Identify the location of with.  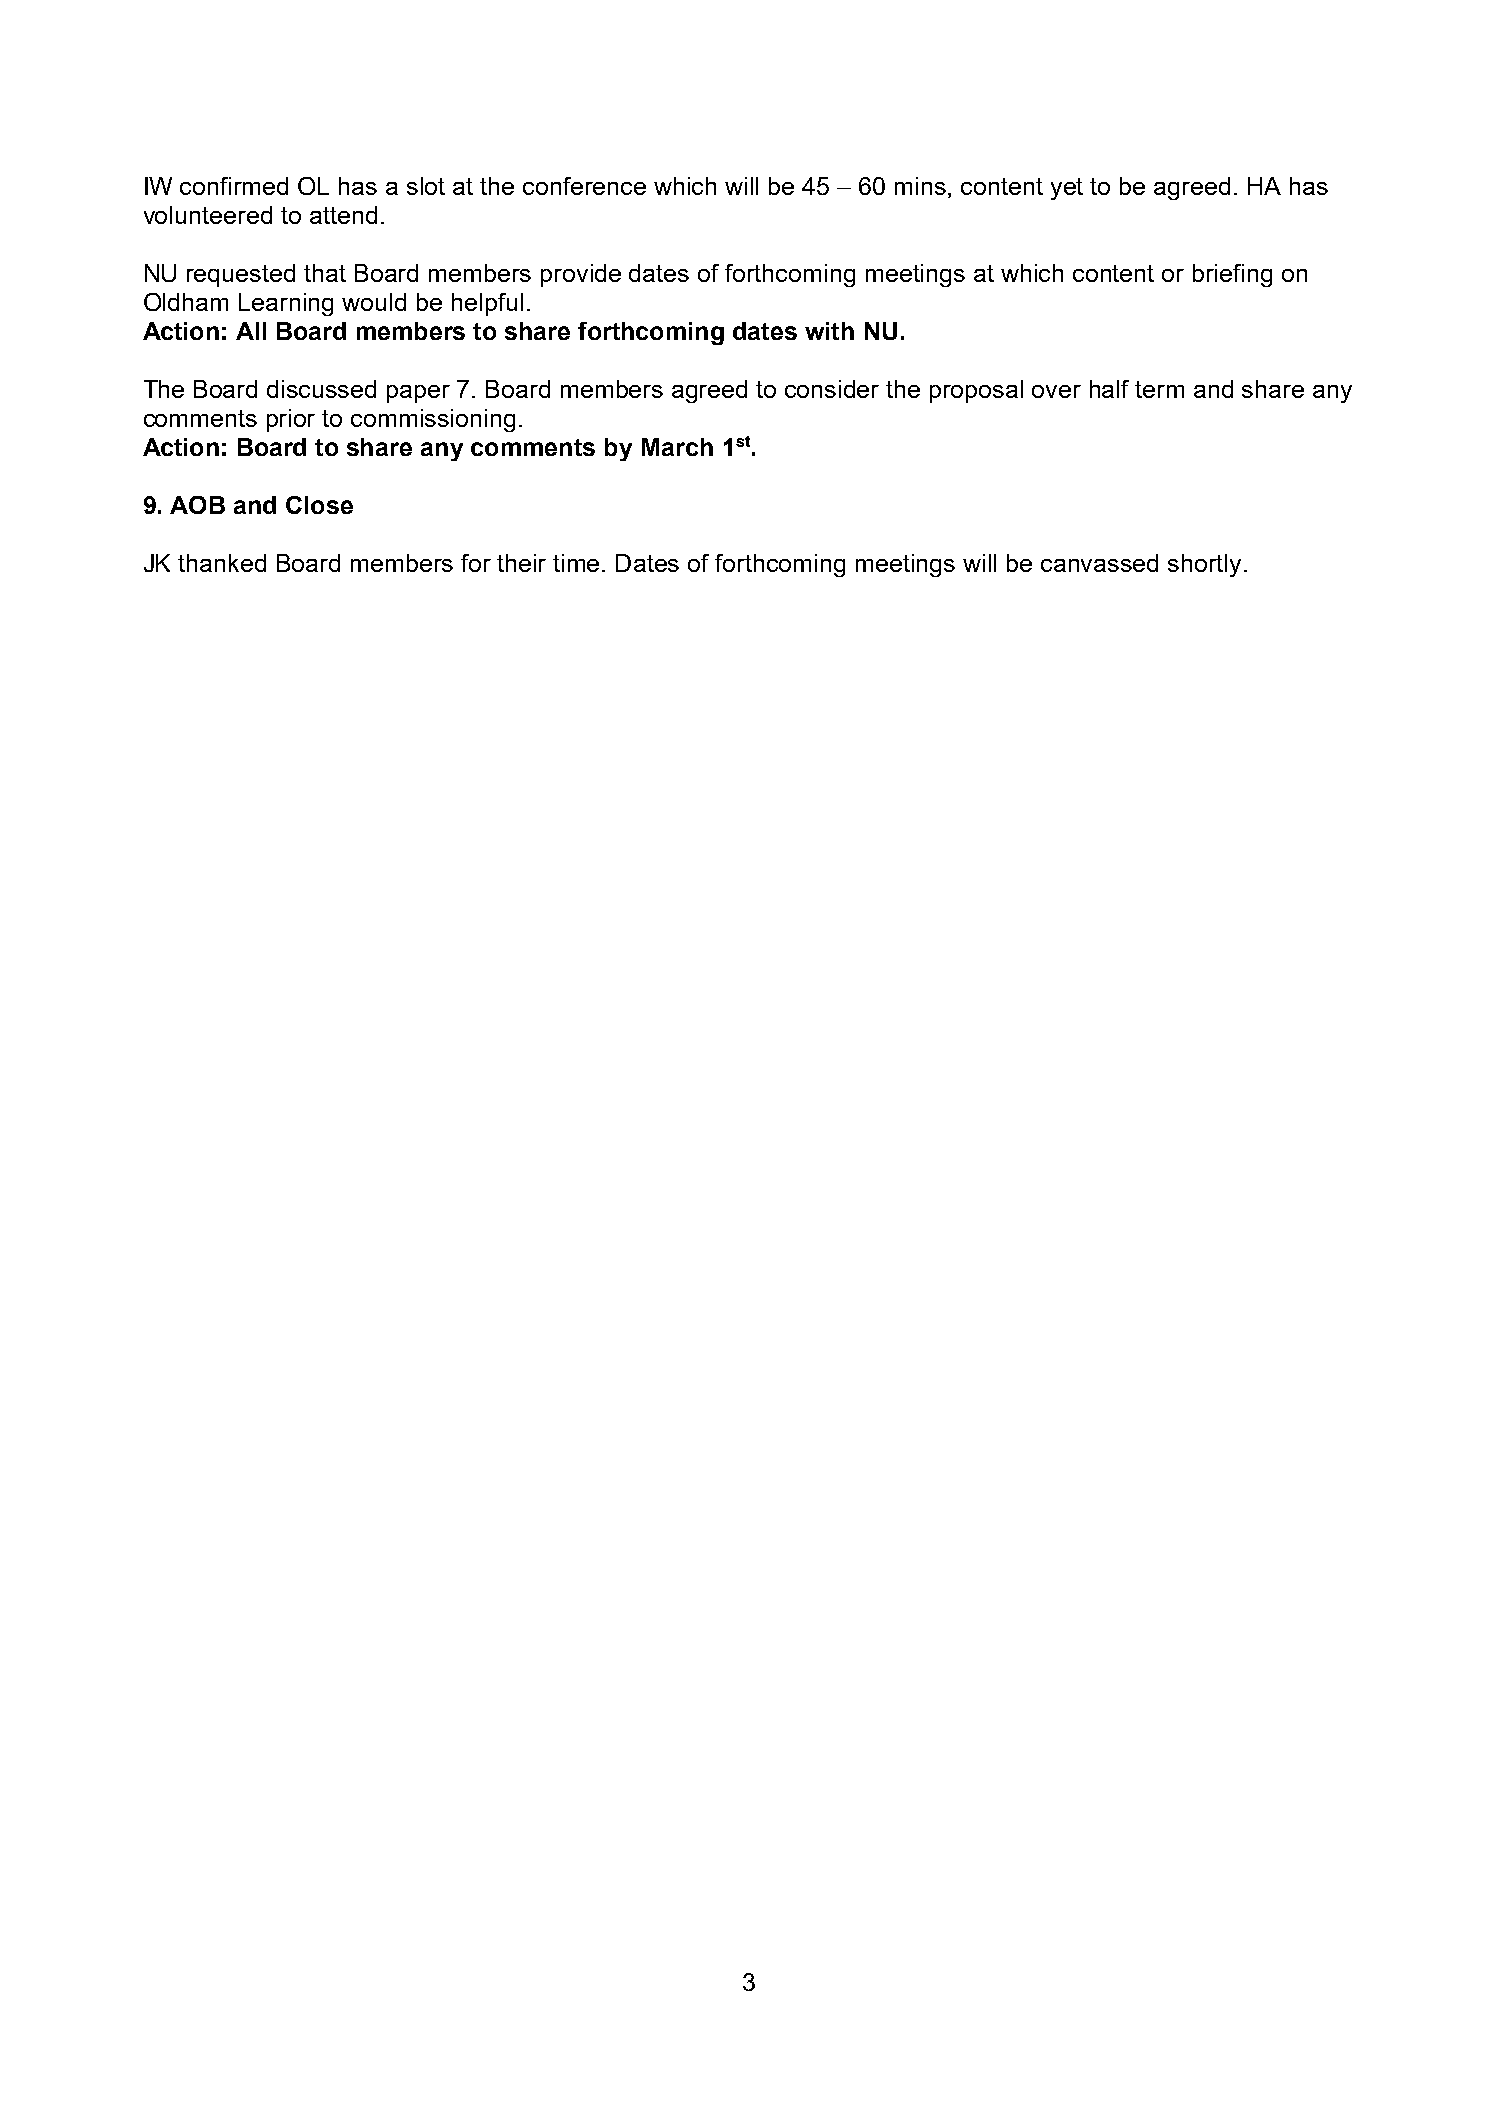
(829, 331).
